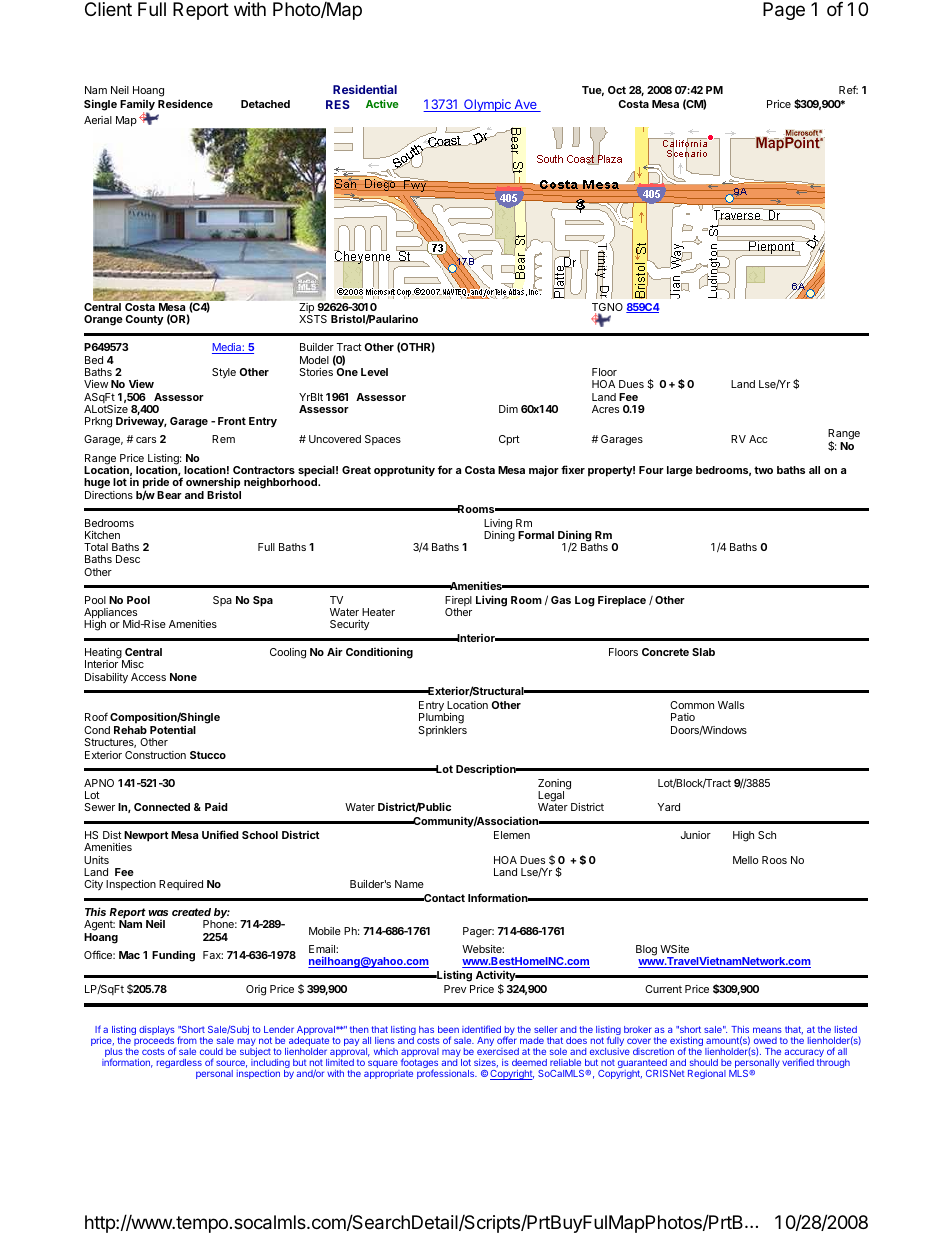 This document has height=1233, width=952. I want to click on Client, so click(108, 9).
